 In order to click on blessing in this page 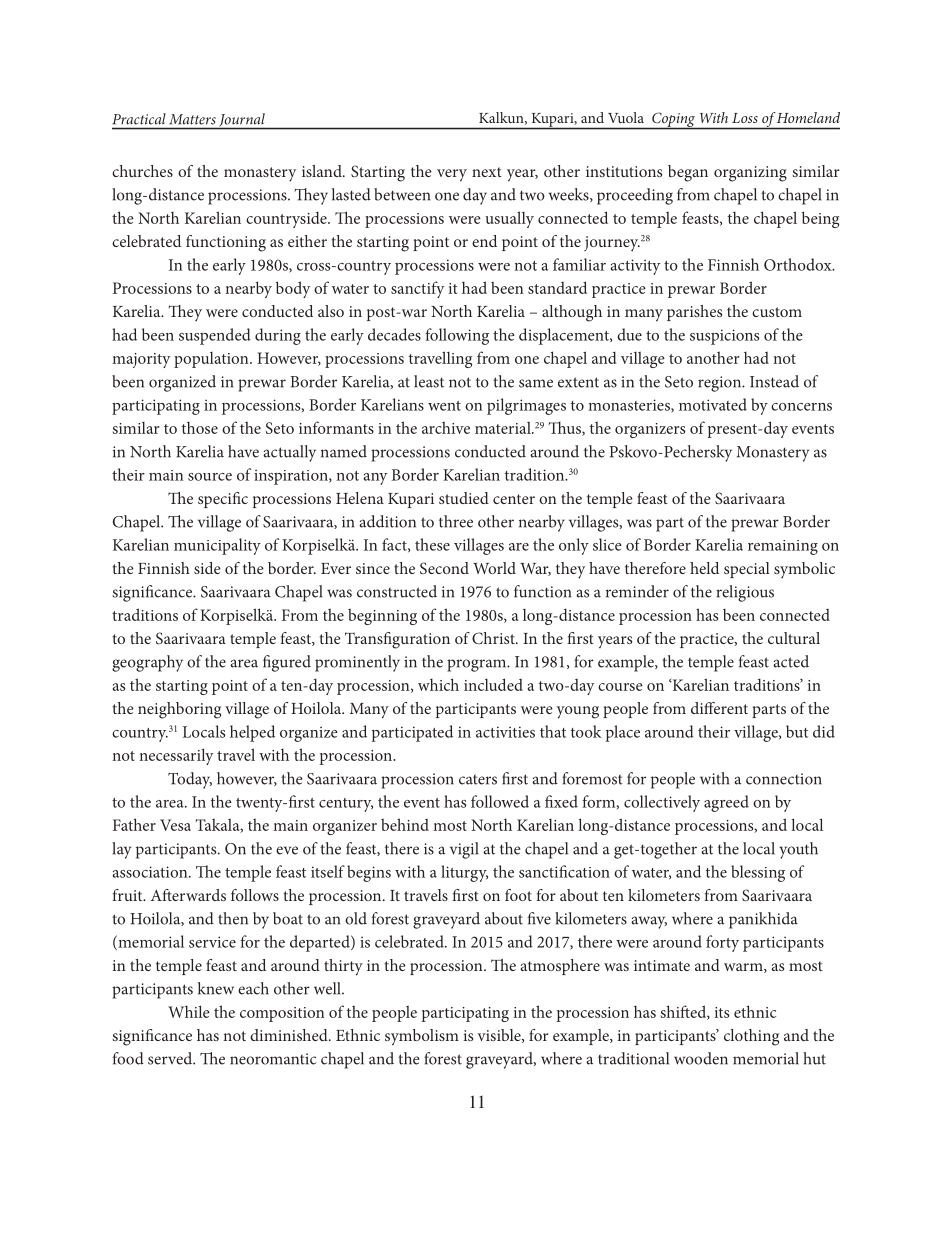, I will do `click(758, 873)`.
